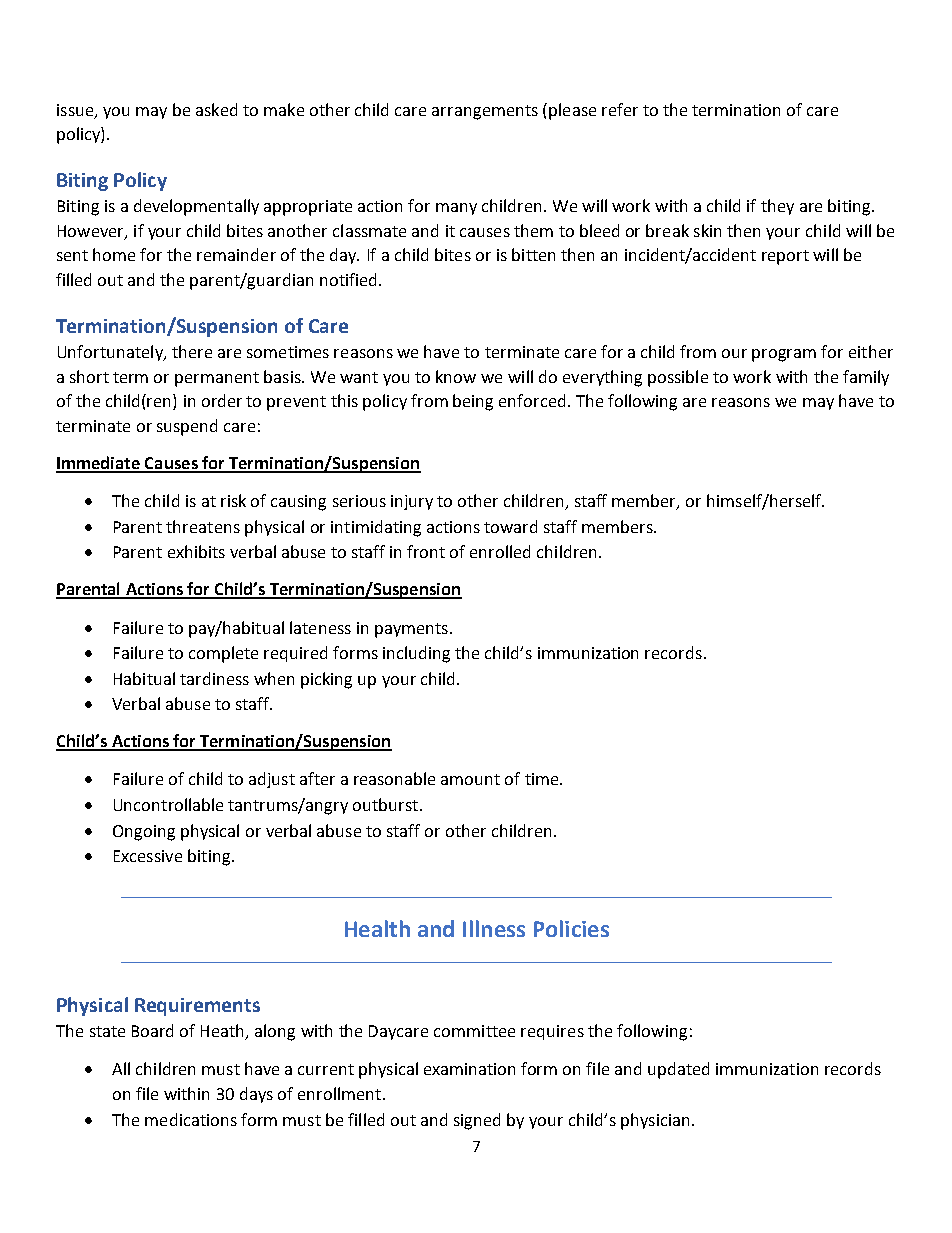  What do you see at coordinates (411, 630) in the screenshot?
I see `payments` at bounding box center [411, 630].
